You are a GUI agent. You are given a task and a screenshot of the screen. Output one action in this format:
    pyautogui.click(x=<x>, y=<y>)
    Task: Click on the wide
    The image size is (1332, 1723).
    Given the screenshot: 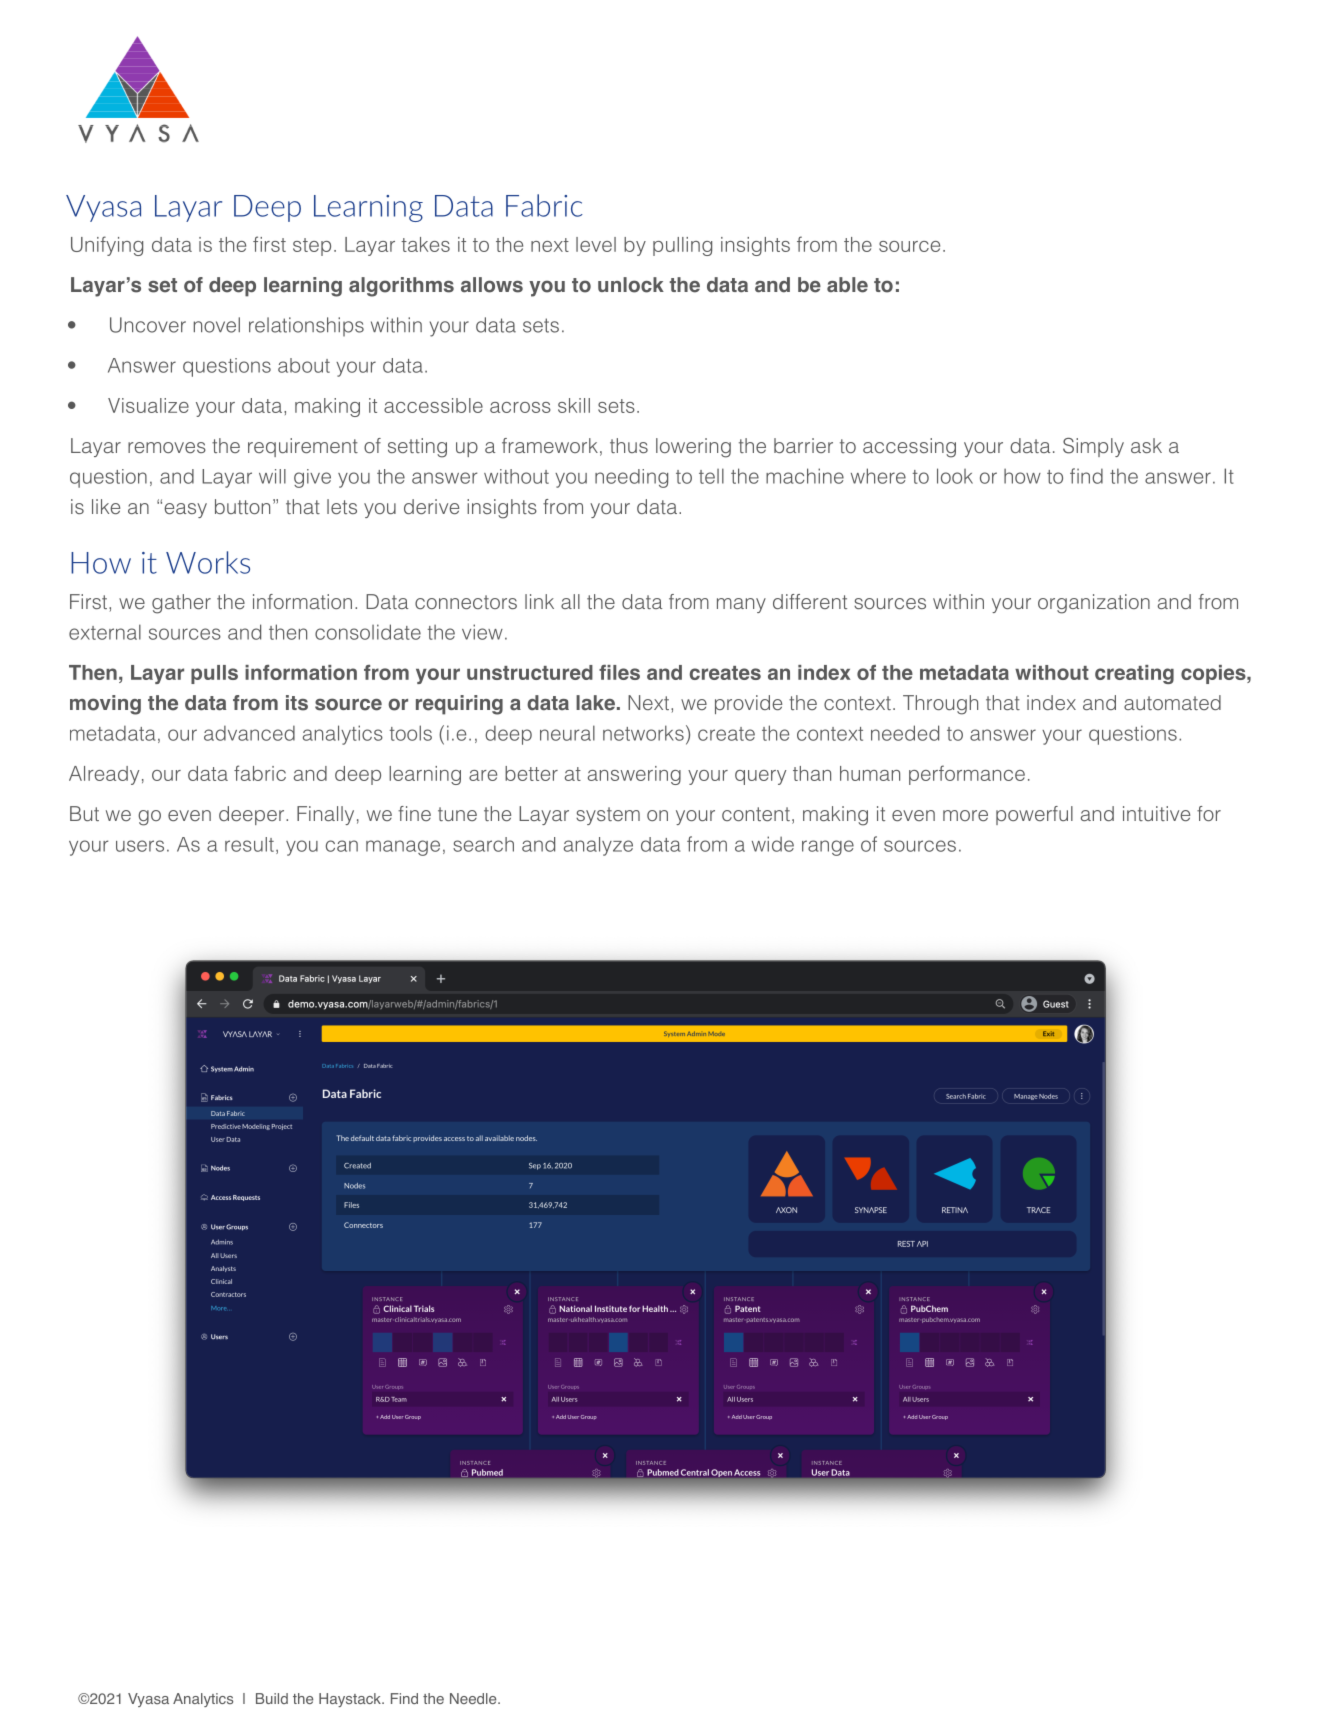 What is the action you would take?
    pyautogui.click(x=773, y=844)
